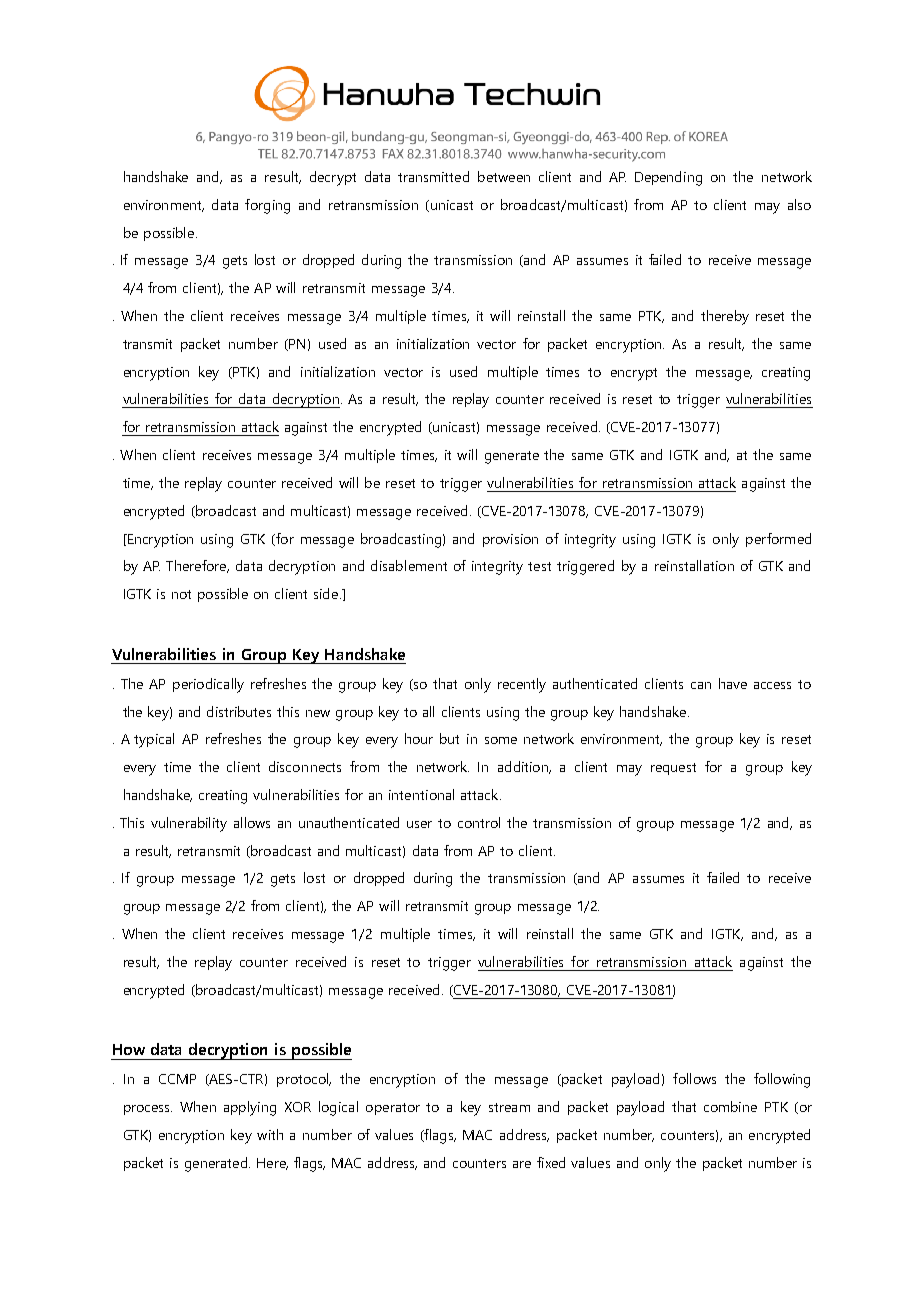 Image resolution: width=924 pixels, height=1308 pixels. I want to click on recently, so click(522, 685).
